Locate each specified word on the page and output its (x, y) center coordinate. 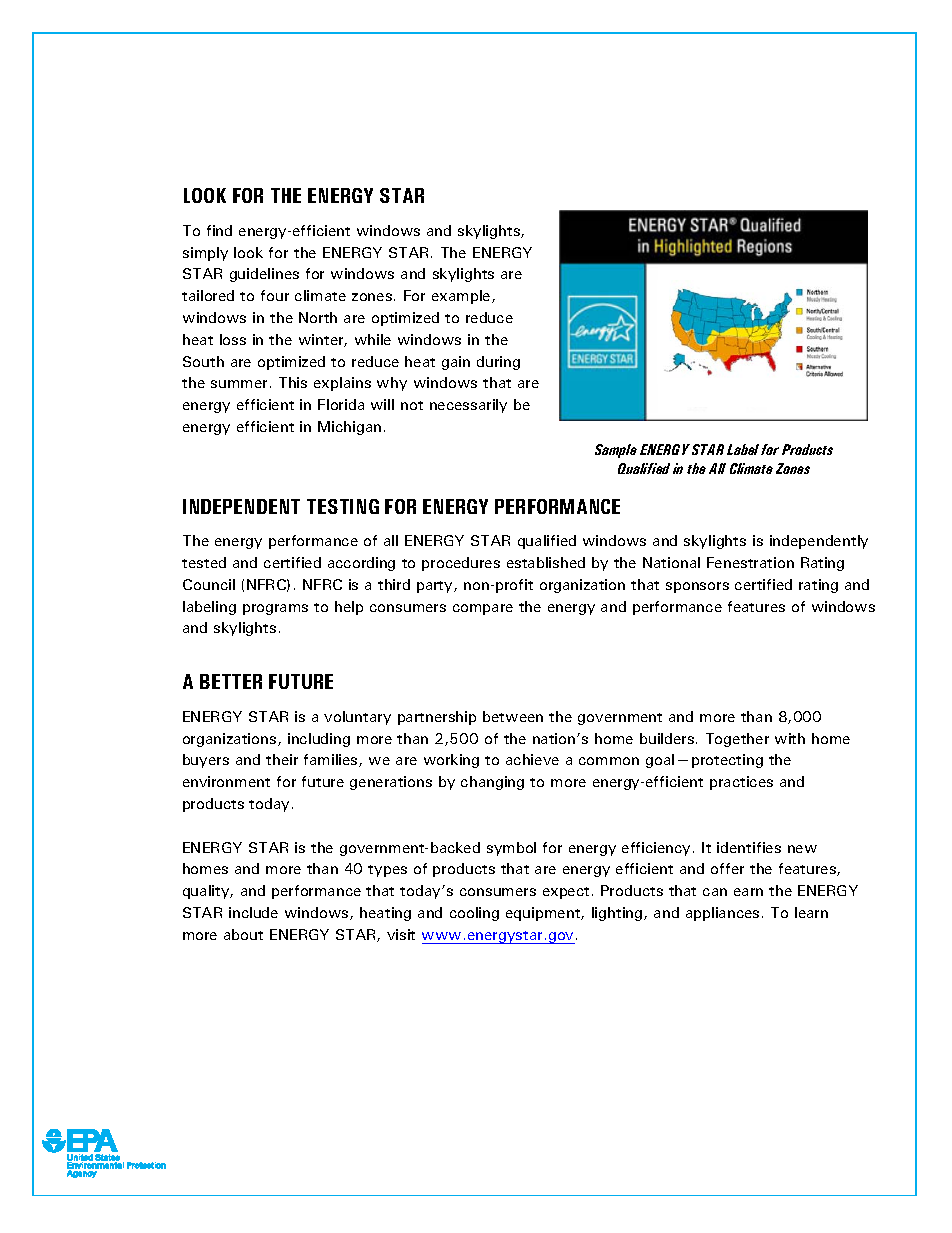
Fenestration (750, 562)
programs (275, 609)
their (282, 759)
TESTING (343, 506)
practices (741, 783)
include (253, 912)
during (498, 363)
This (293, 382)
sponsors (697, 587)
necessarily (468, 406)
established (546, 562)
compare (483, 609)
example (462, 297)
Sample (616, 451)
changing (492, 783)
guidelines (264, 275)
